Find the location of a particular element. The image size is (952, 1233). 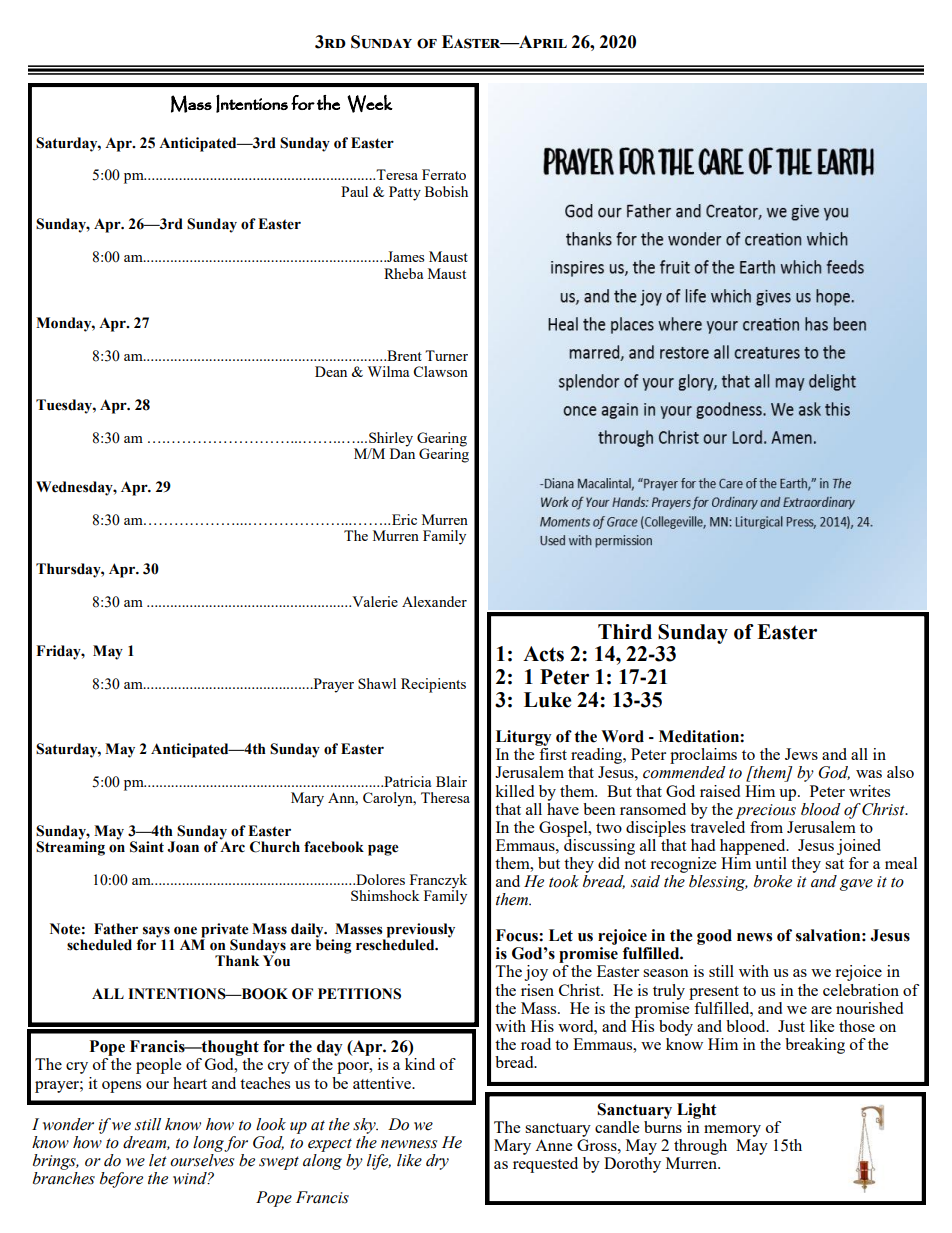

ourselves is located at coordinates (202, 1160).
